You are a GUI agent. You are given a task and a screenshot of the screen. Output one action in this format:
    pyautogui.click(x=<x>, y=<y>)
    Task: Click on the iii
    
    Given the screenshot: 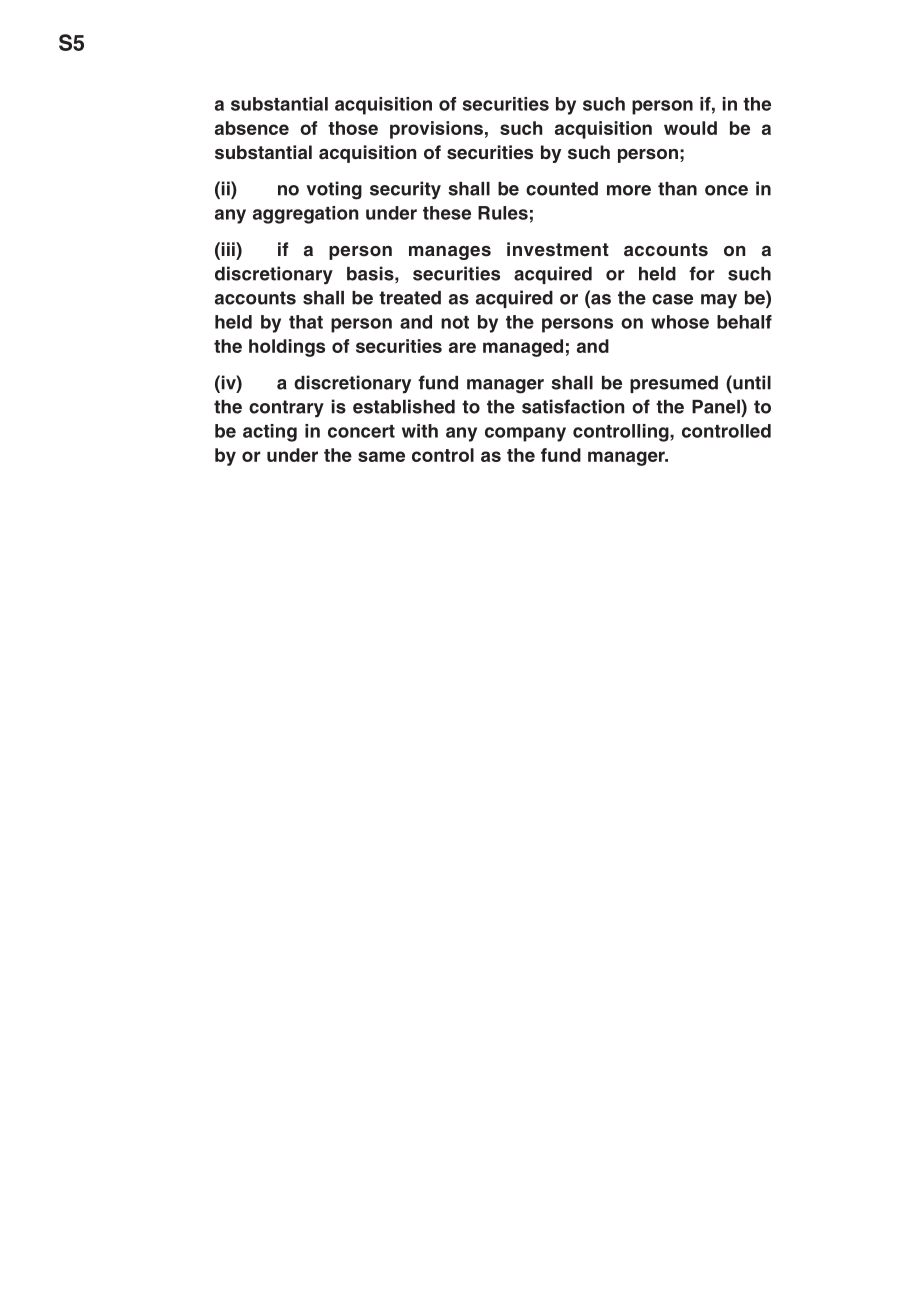 What is the action you would take?
    pyautogui.click(x=228, y=249)
